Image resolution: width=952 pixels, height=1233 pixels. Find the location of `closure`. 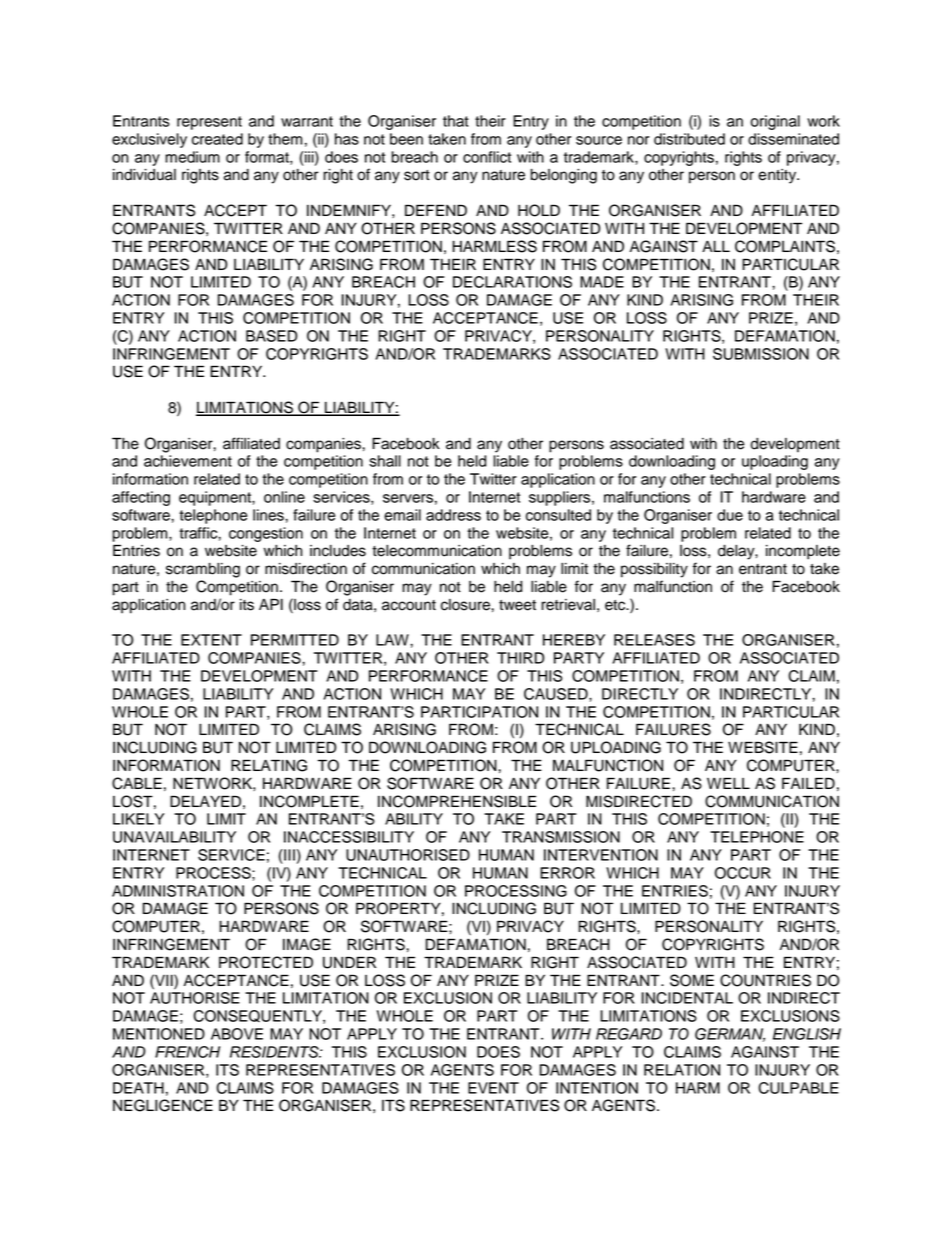

closure is located at coordinates (466, 605).
